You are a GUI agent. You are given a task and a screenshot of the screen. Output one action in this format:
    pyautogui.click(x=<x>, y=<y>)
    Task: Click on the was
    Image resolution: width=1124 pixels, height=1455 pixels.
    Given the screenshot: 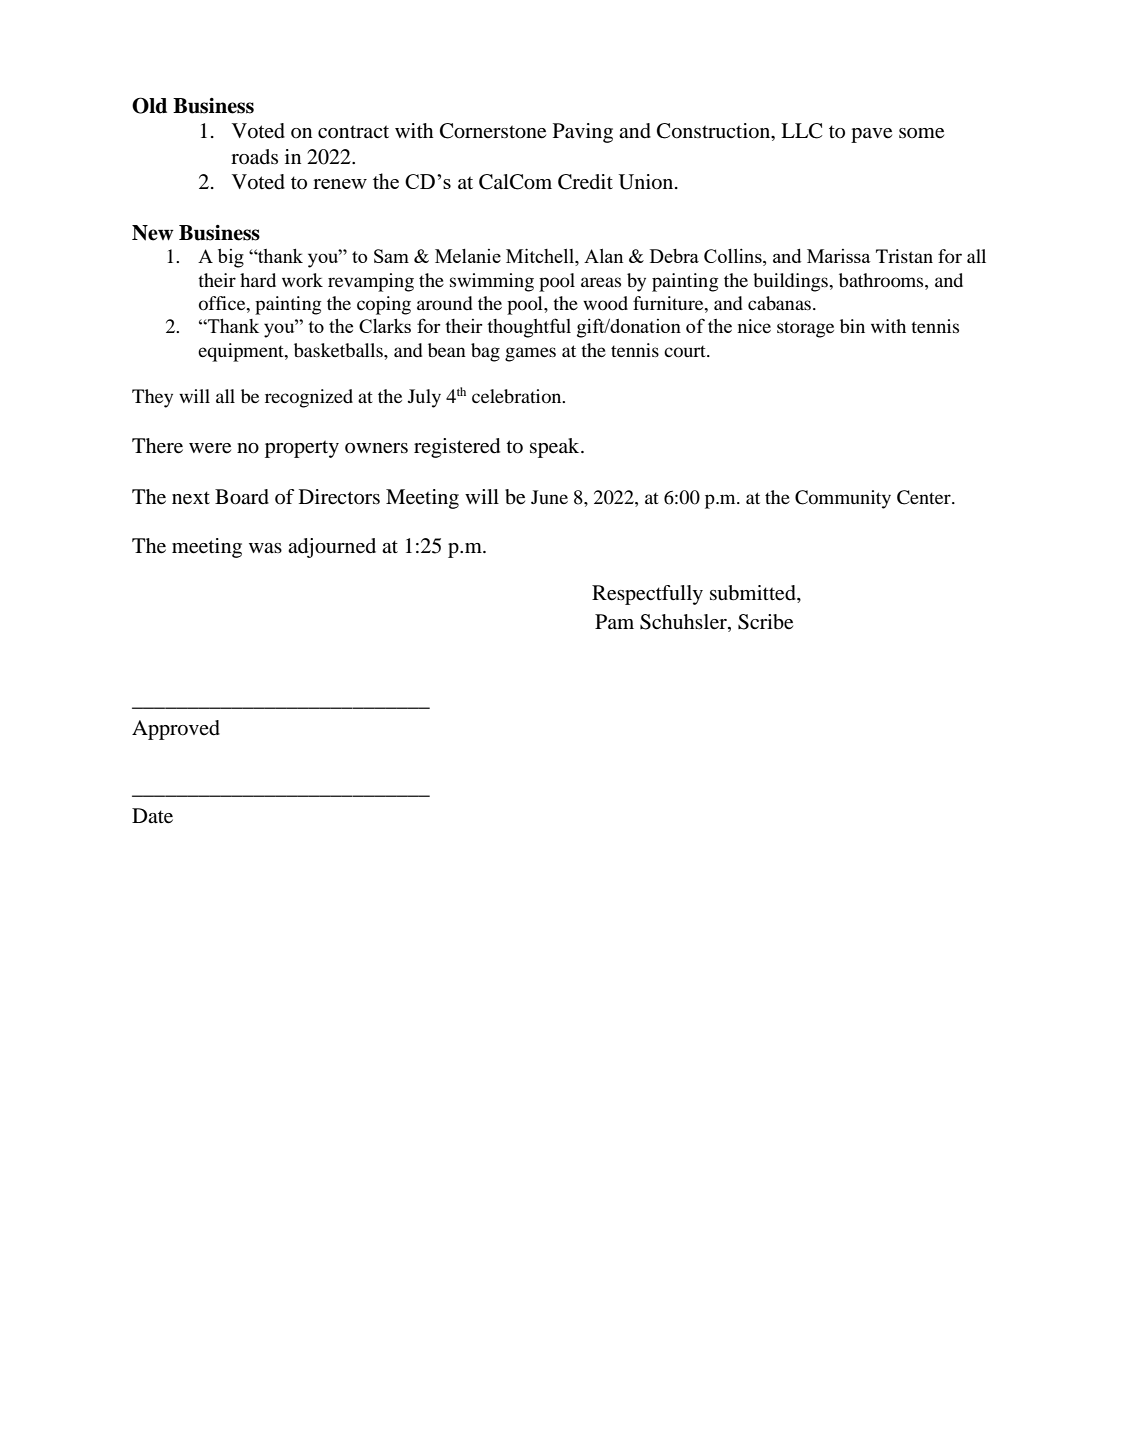 What is the action you would take?
    pyautogui.click(x=265, y=548)
